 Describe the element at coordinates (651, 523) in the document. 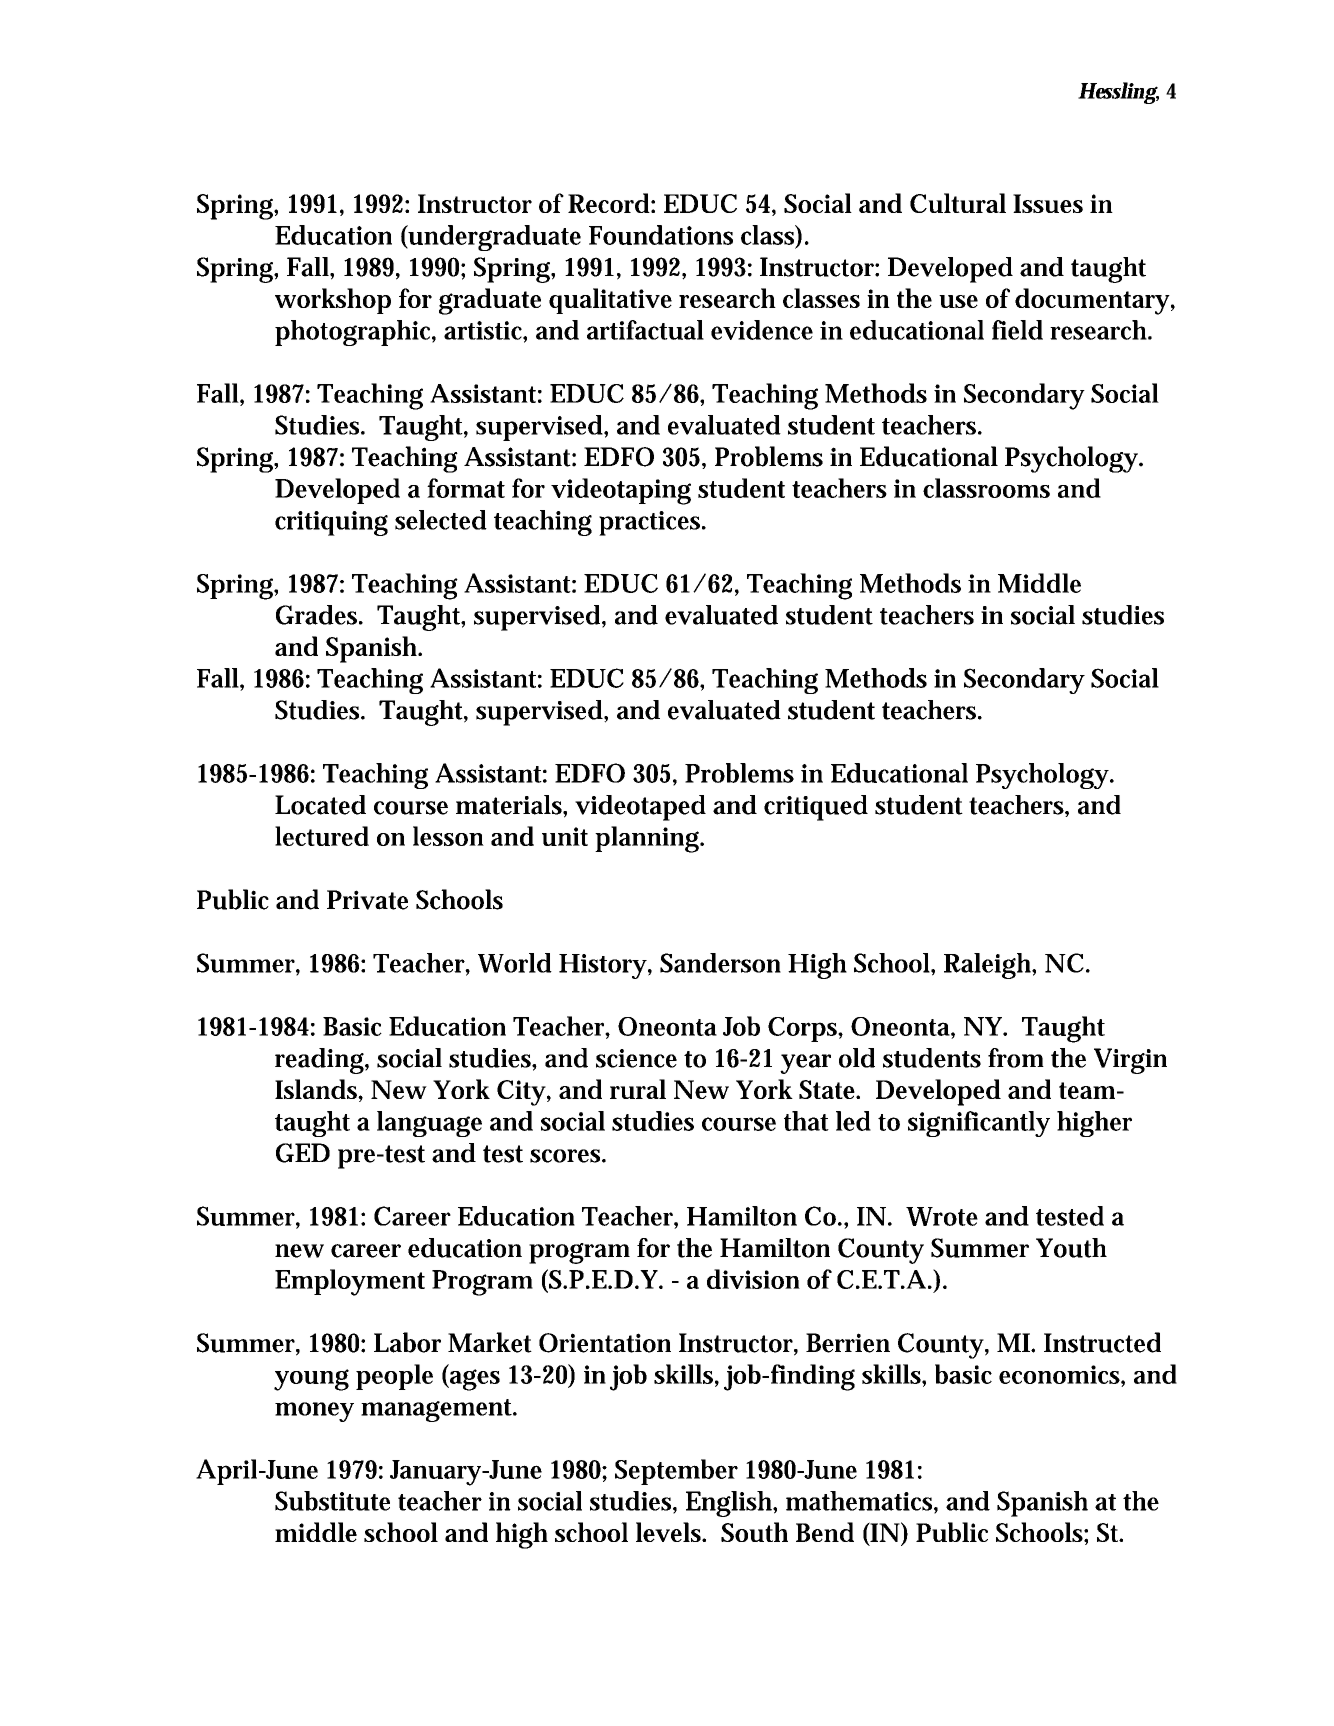

I see `practices` at that location.
